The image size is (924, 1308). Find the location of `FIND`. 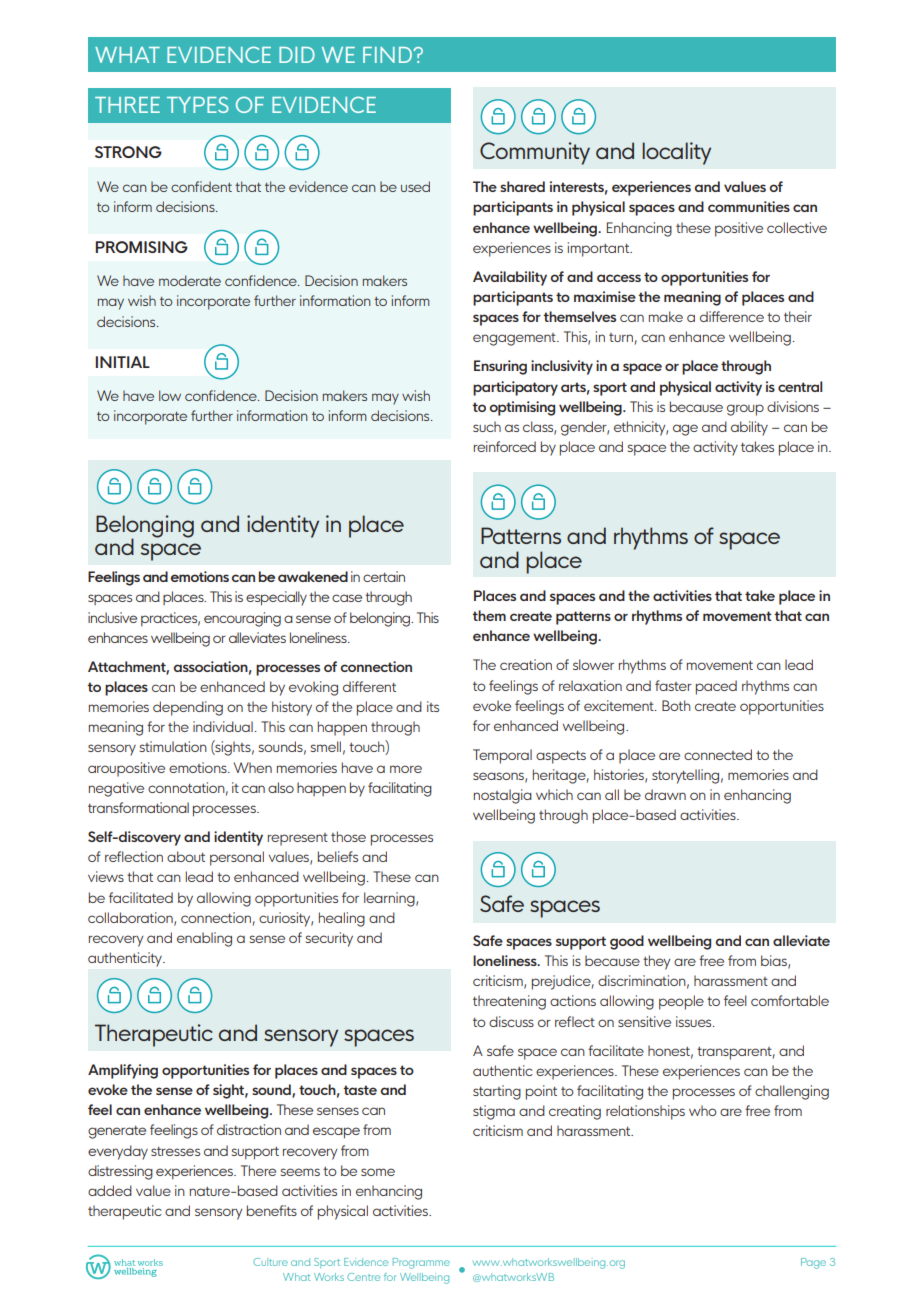

FIND is located at coordinates (388, 55).
